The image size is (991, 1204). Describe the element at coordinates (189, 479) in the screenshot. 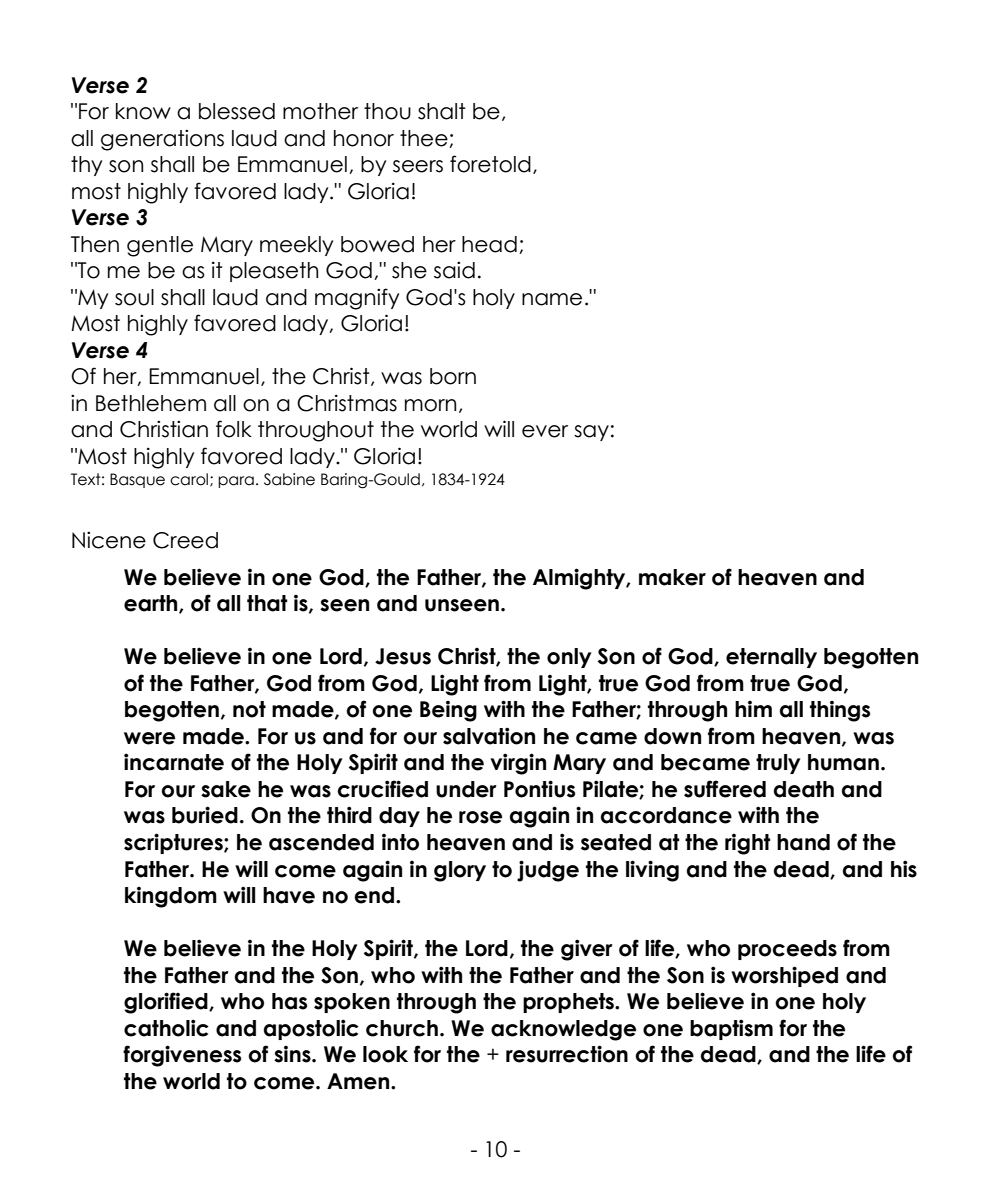

I see `carol` at that location.
